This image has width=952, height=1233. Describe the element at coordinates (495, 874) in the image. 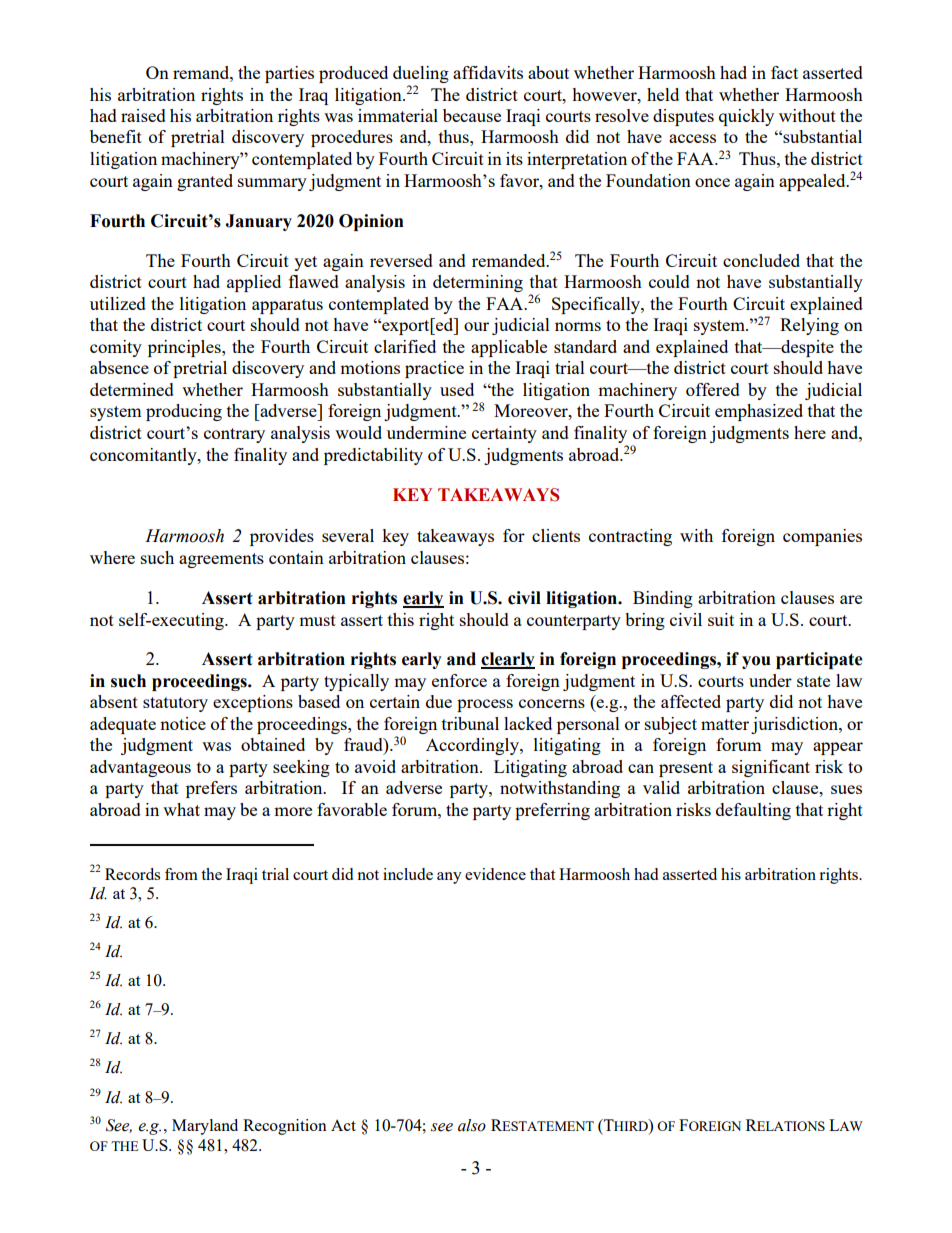

I see `evidence` at that location.
